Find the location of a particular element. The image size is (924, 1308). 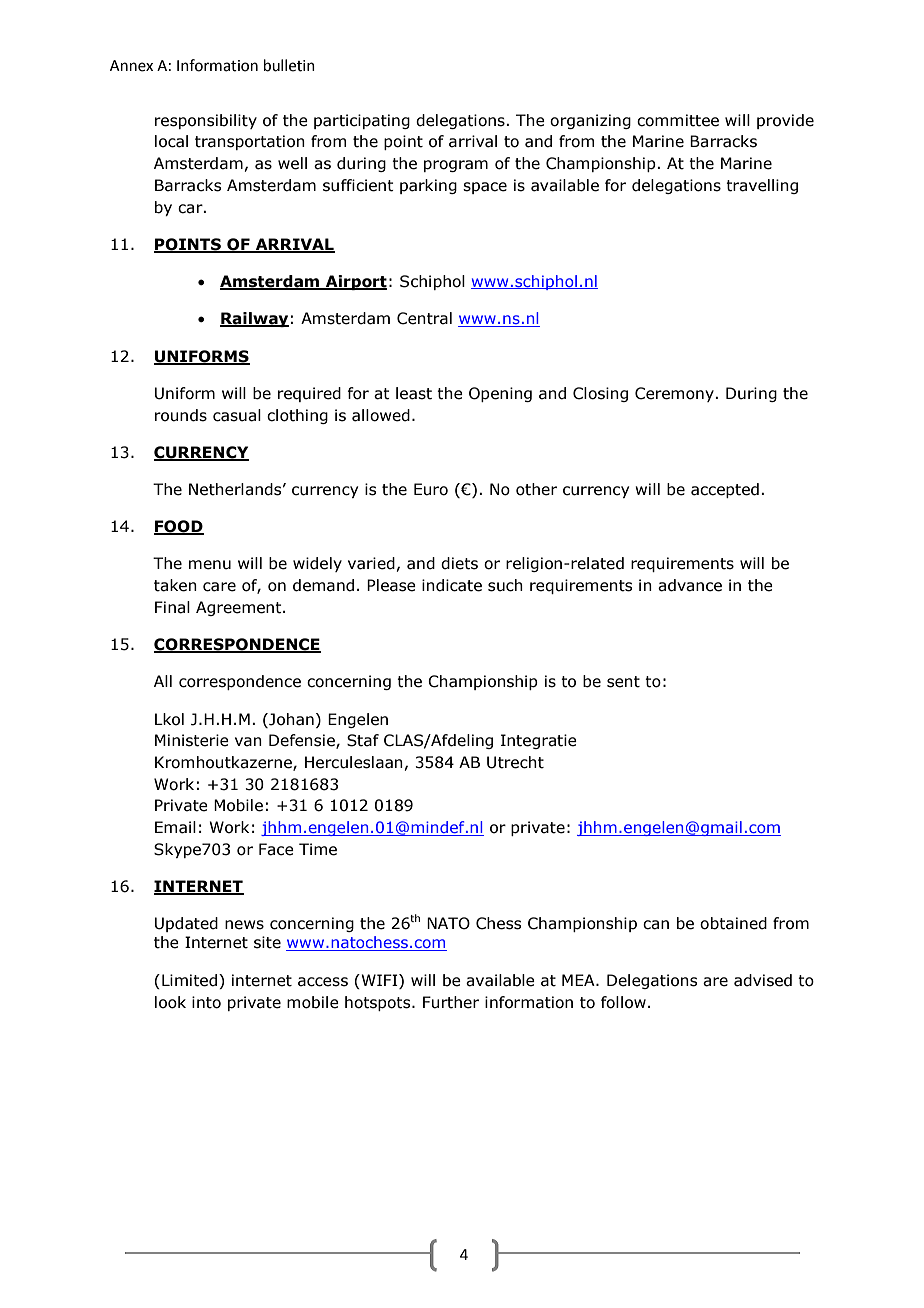

advised is located at coordinates (763, 980).
